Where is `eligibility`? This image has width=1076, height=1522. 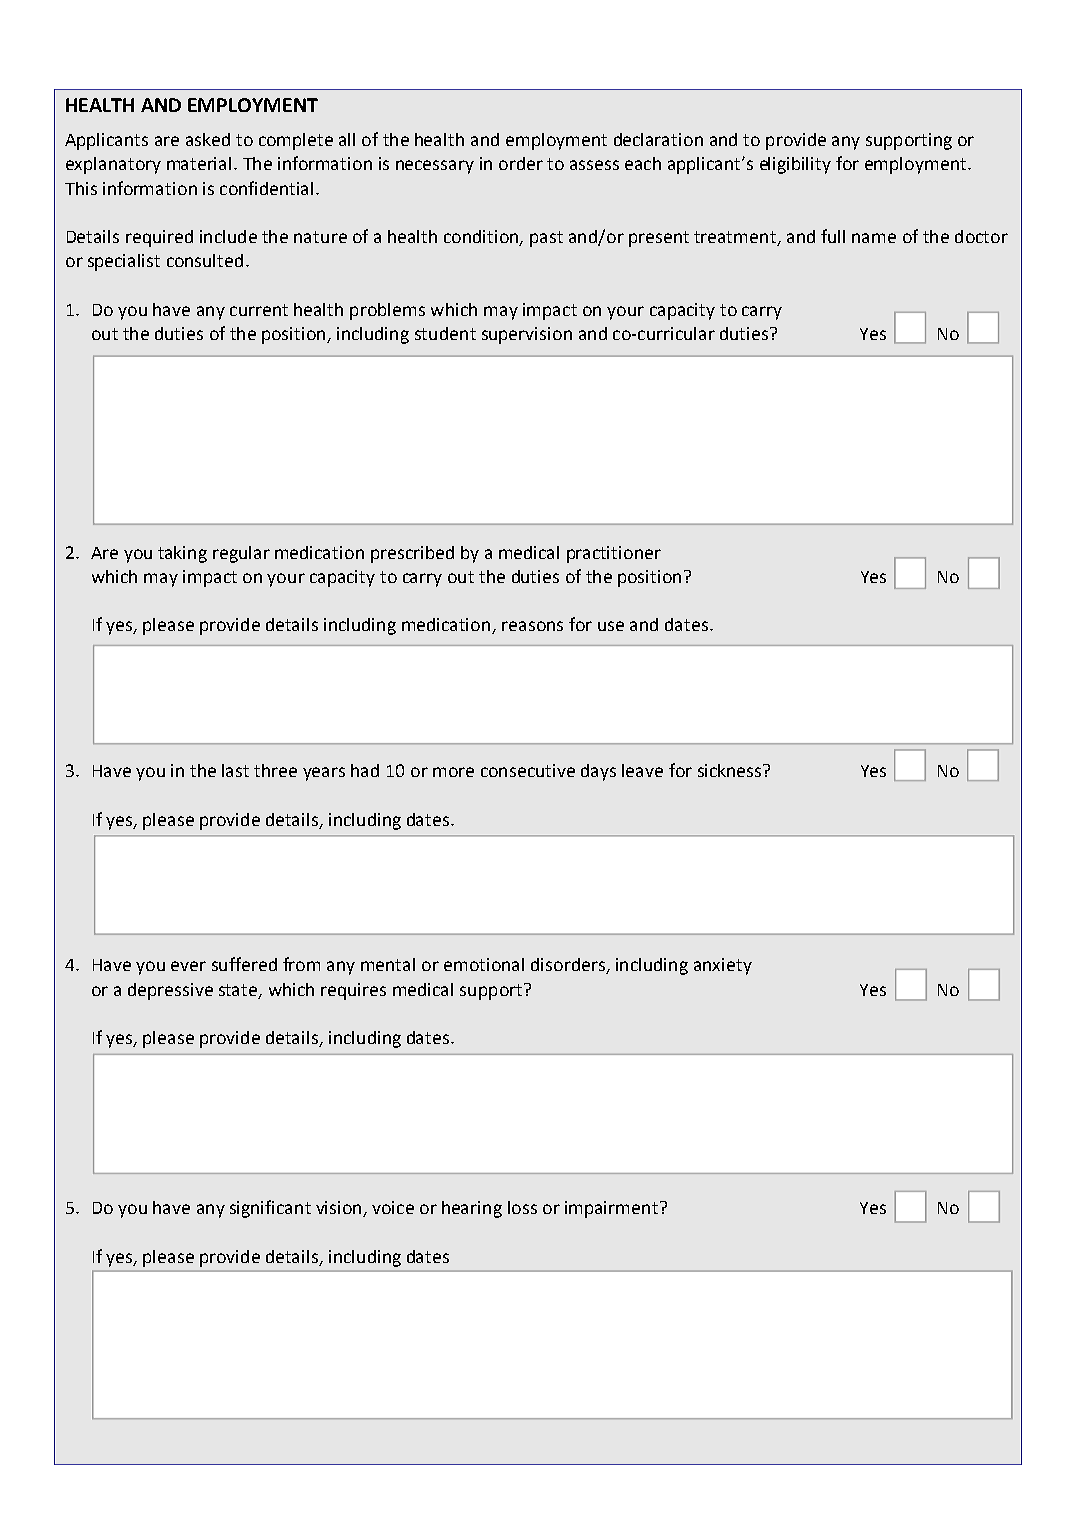
eligibility is located at coordinates (795, 165).
